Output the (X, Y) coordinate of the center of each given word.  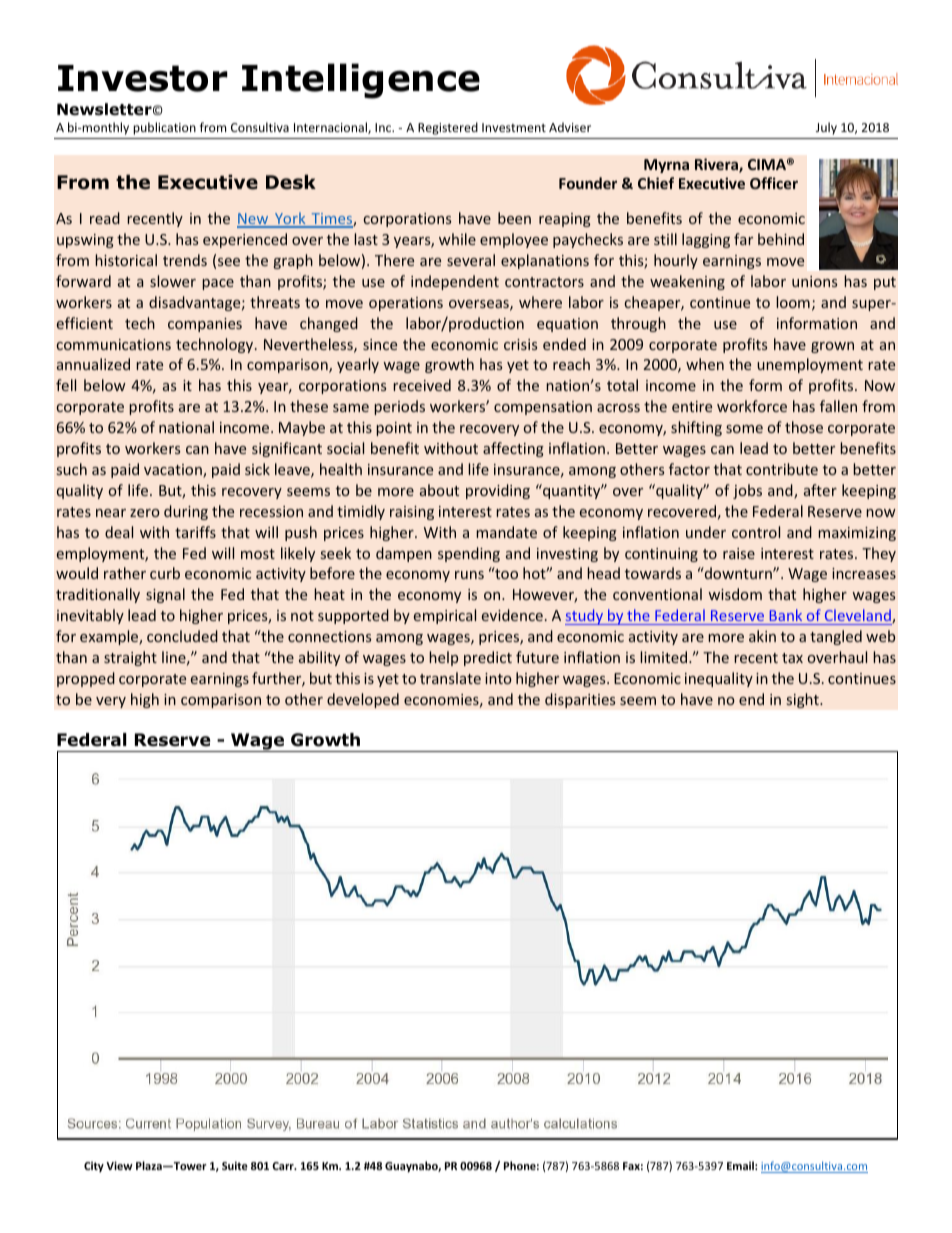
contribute (782, 469)
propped (86, 679)
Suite (235, 1165)
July (826, 128)
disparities (580, 700)
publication (164, 128)
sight (803, 700)
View (119, 1165)
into (498, 678)
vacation (174, 471)
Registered (448, 128)
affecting (513, 449)
